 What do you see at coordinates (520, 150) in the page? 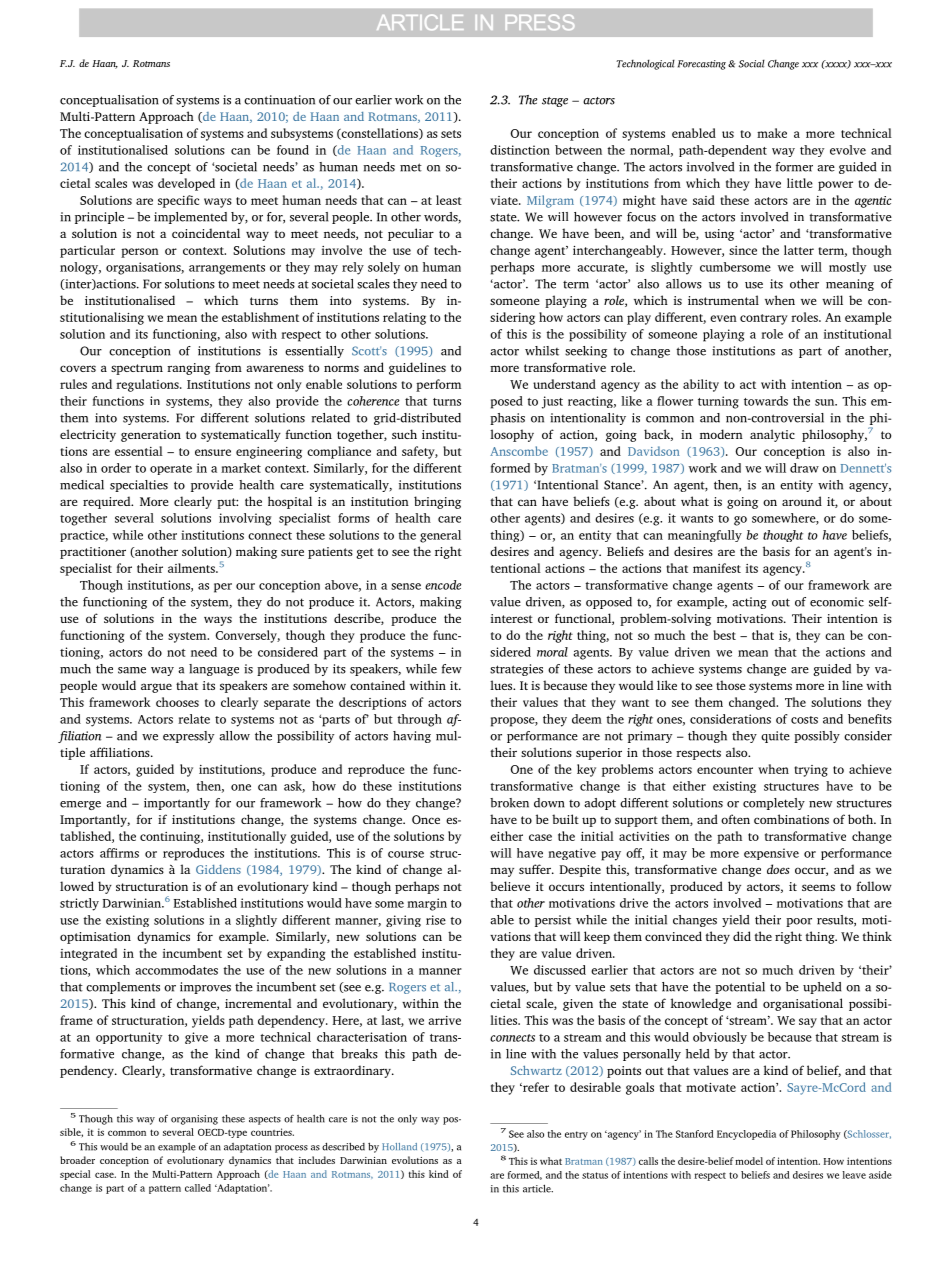
I see `distinction` at bounding box center [520, 150].
